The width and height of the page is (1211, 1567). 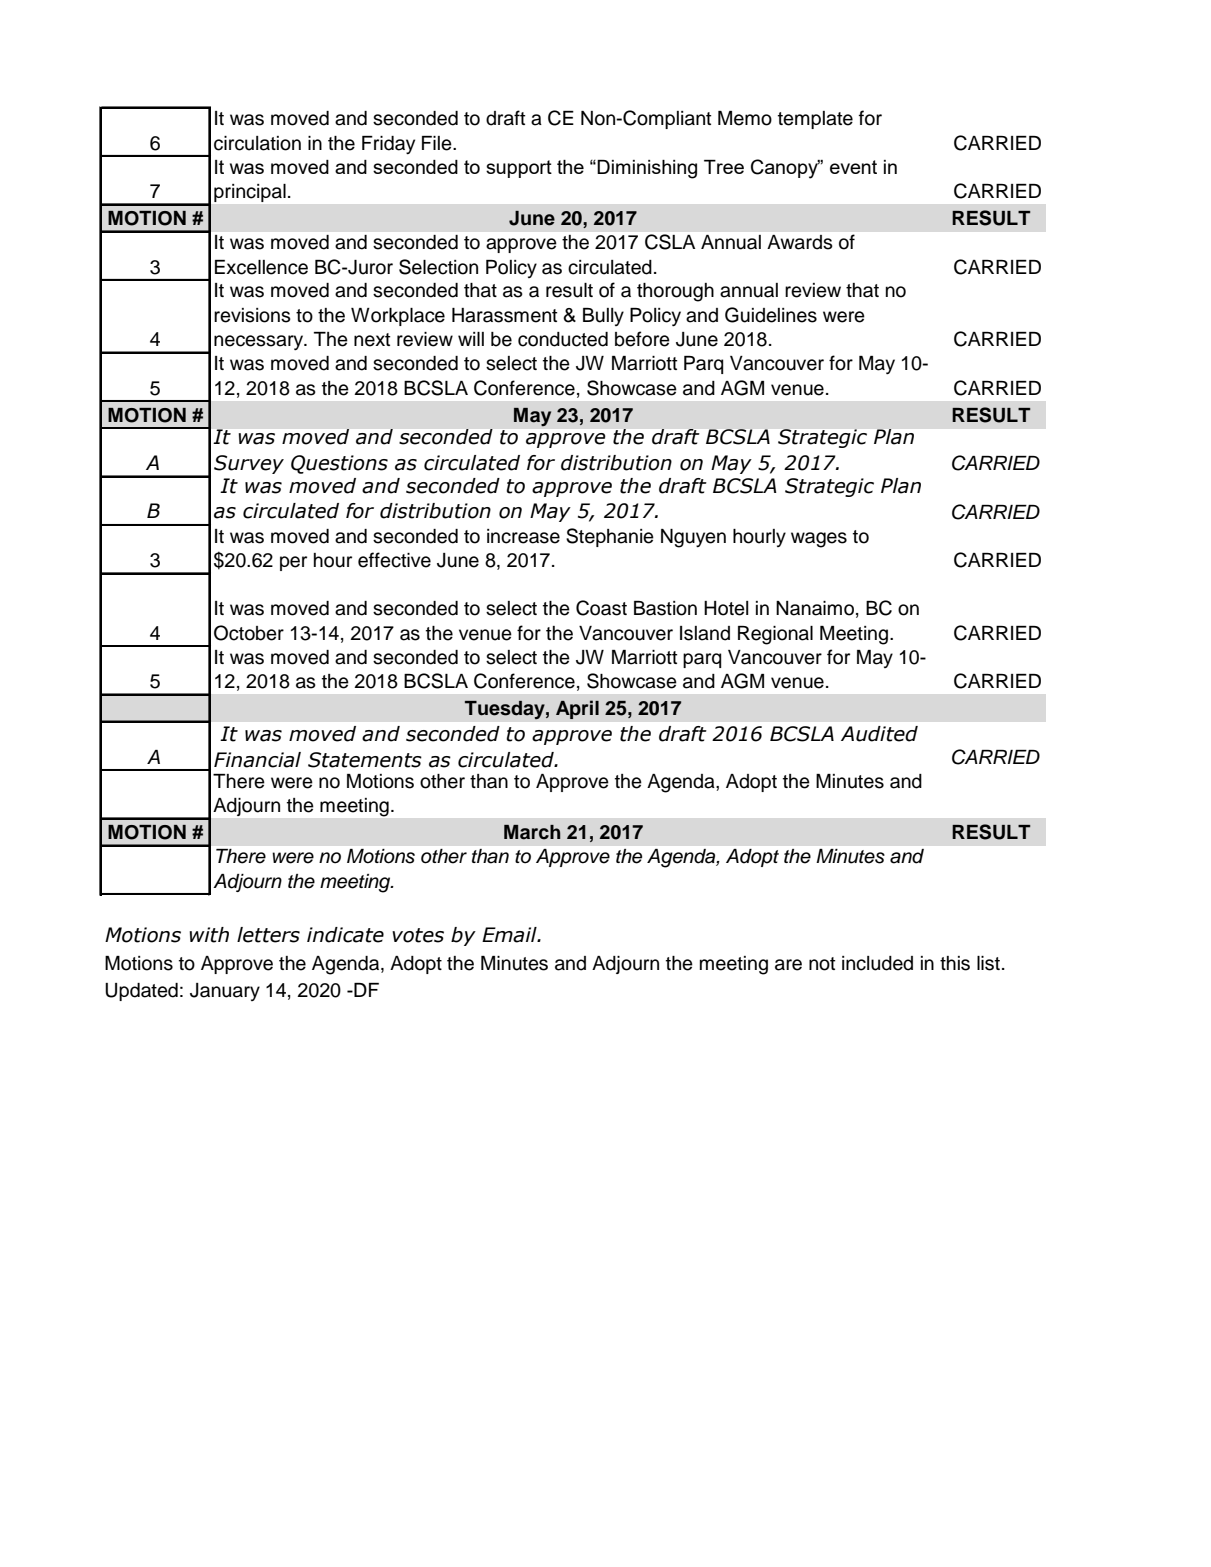 What do you see at coordinates (257, 760) in the page?
I see `Financial` at bounding box center [257, 760].
